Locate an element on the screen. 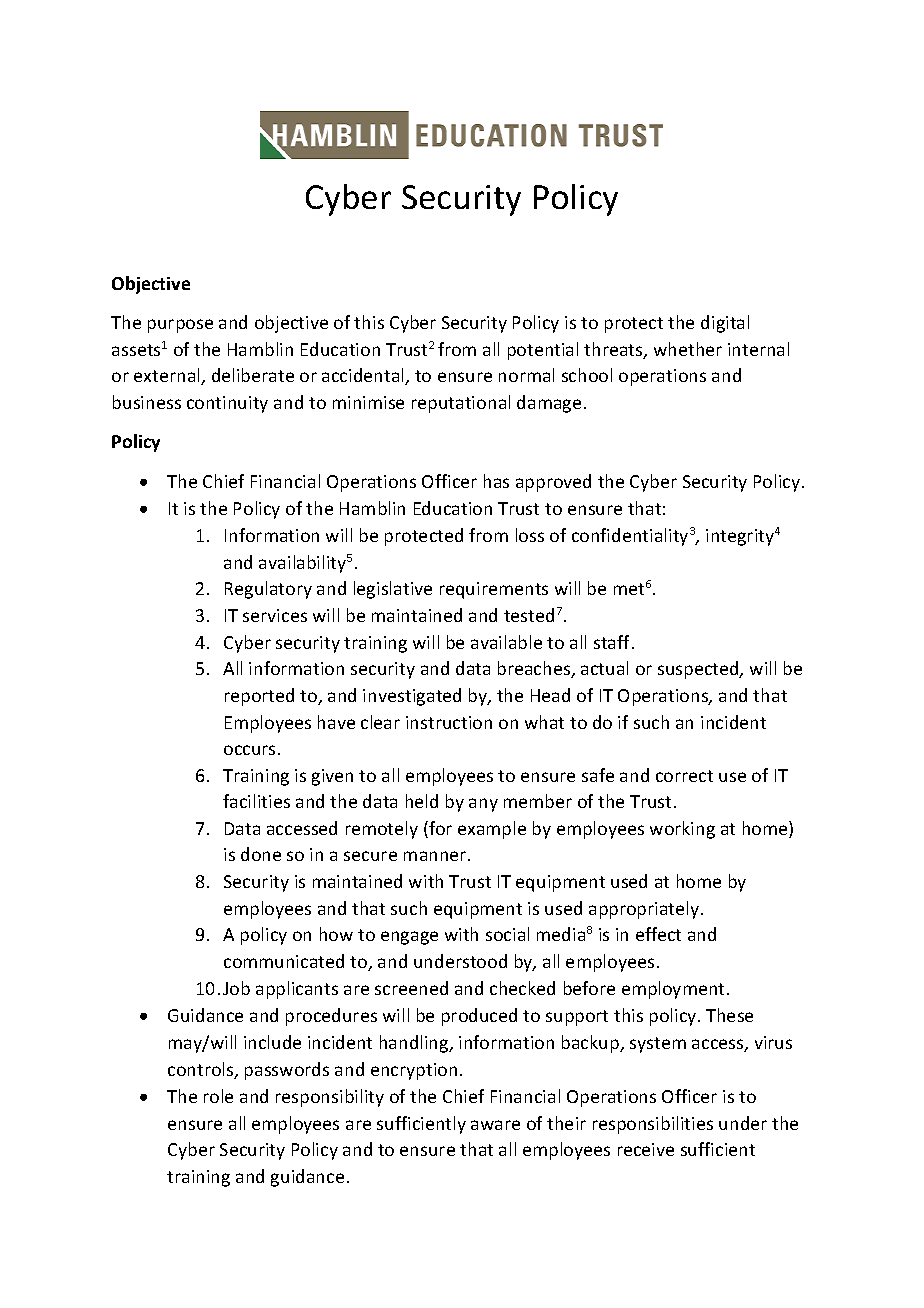  suspected is located at coordinates (699, 670).
